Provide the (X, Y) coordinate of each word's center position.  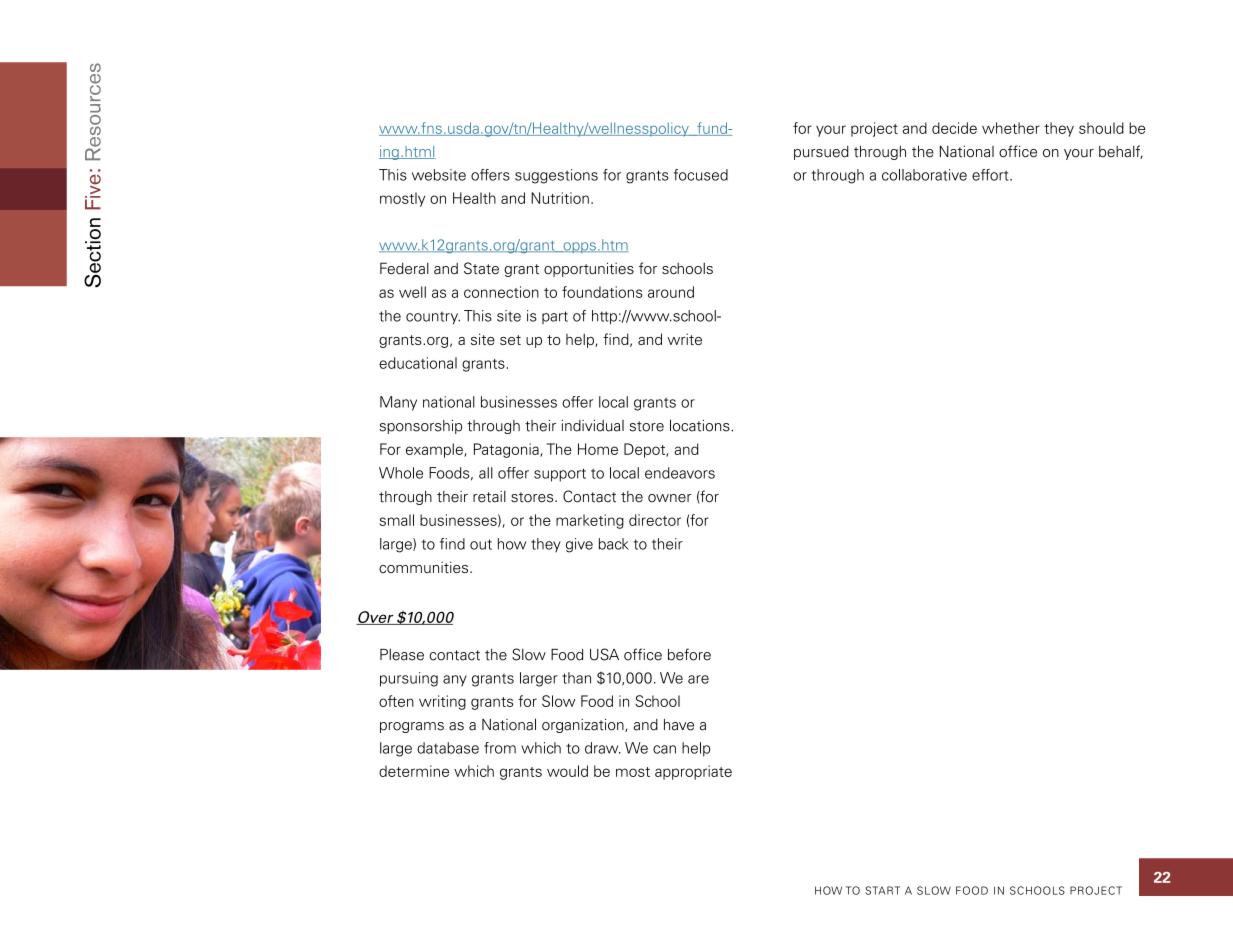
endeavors (680, 473)
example (435, 450)
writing (442, 702)
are (698, 679)
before (689, 654)
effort (991, 175)
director (655, 520)
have (679, 725)
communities (425, 567)
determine (414, 771)
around (671, 292)
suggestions (556, 176)
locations (701, 425)
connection (501, 292)
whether (1011, 128)
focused (701, 175)
